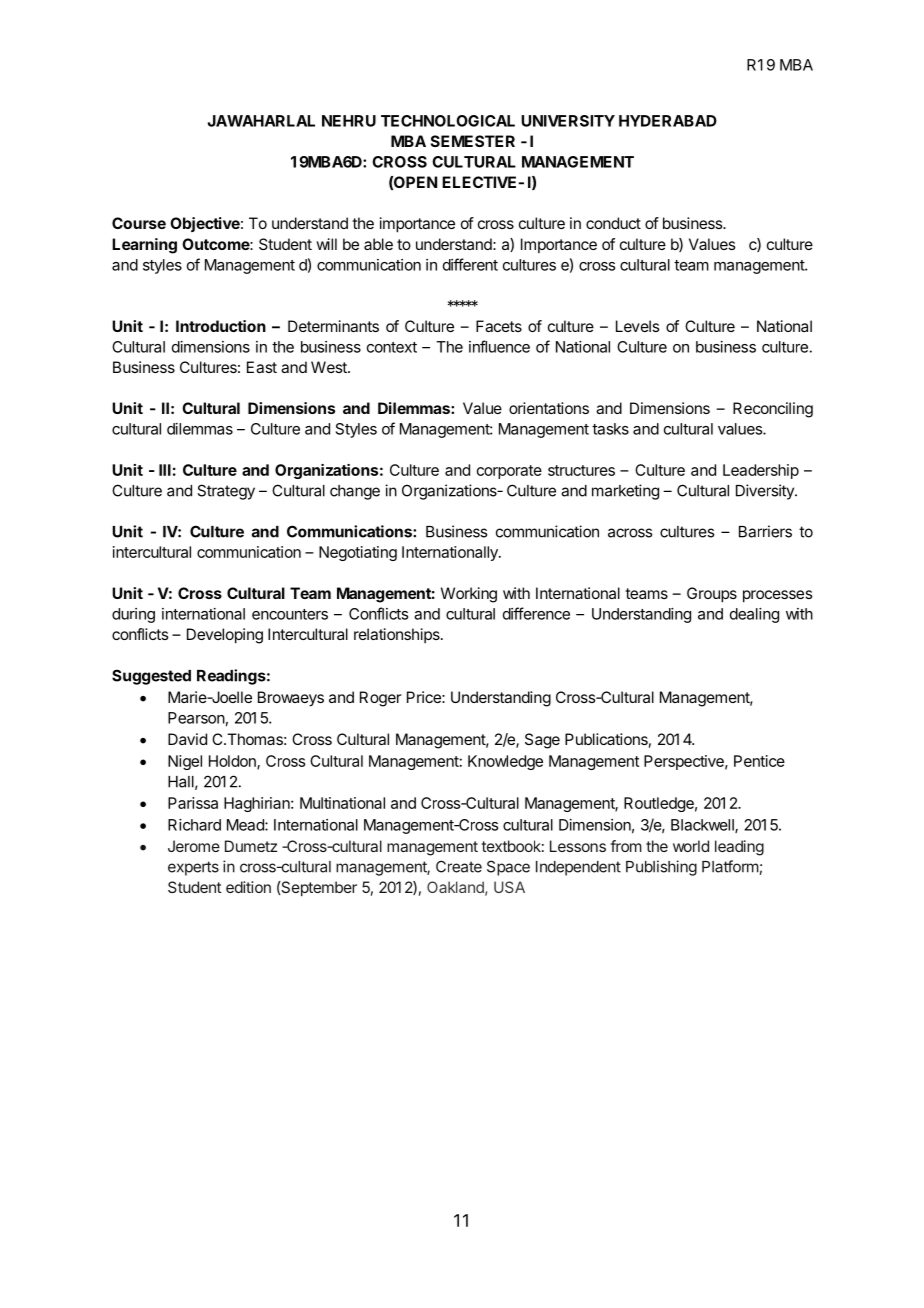  What do you see at coordinates (668, 121) in the screenshot?
I see `HYDERABAD` at bounding box center [668, 121].
